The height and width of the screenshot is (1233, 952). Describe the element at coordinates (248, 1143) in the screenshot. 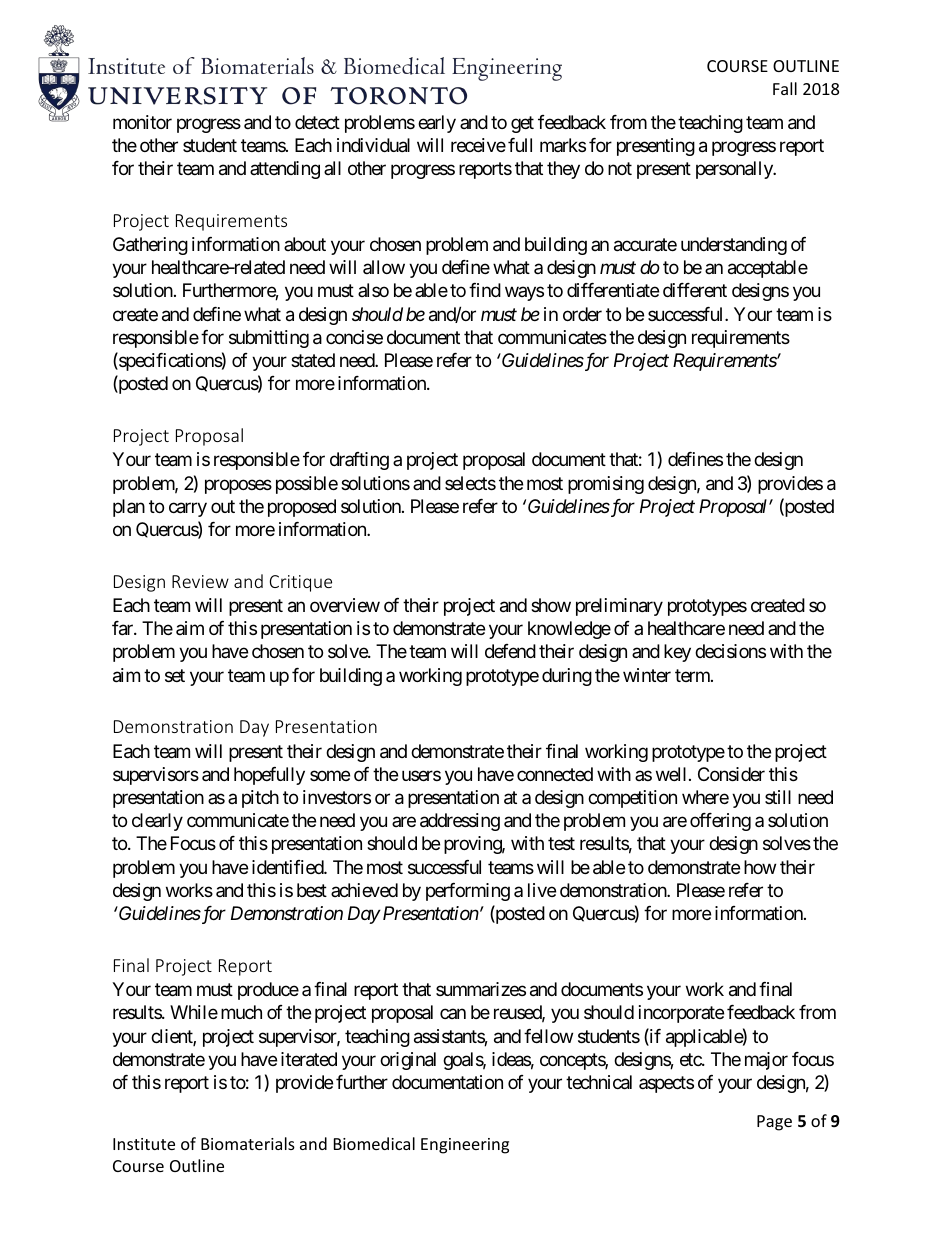

I see `Biomaterials` at that location.
